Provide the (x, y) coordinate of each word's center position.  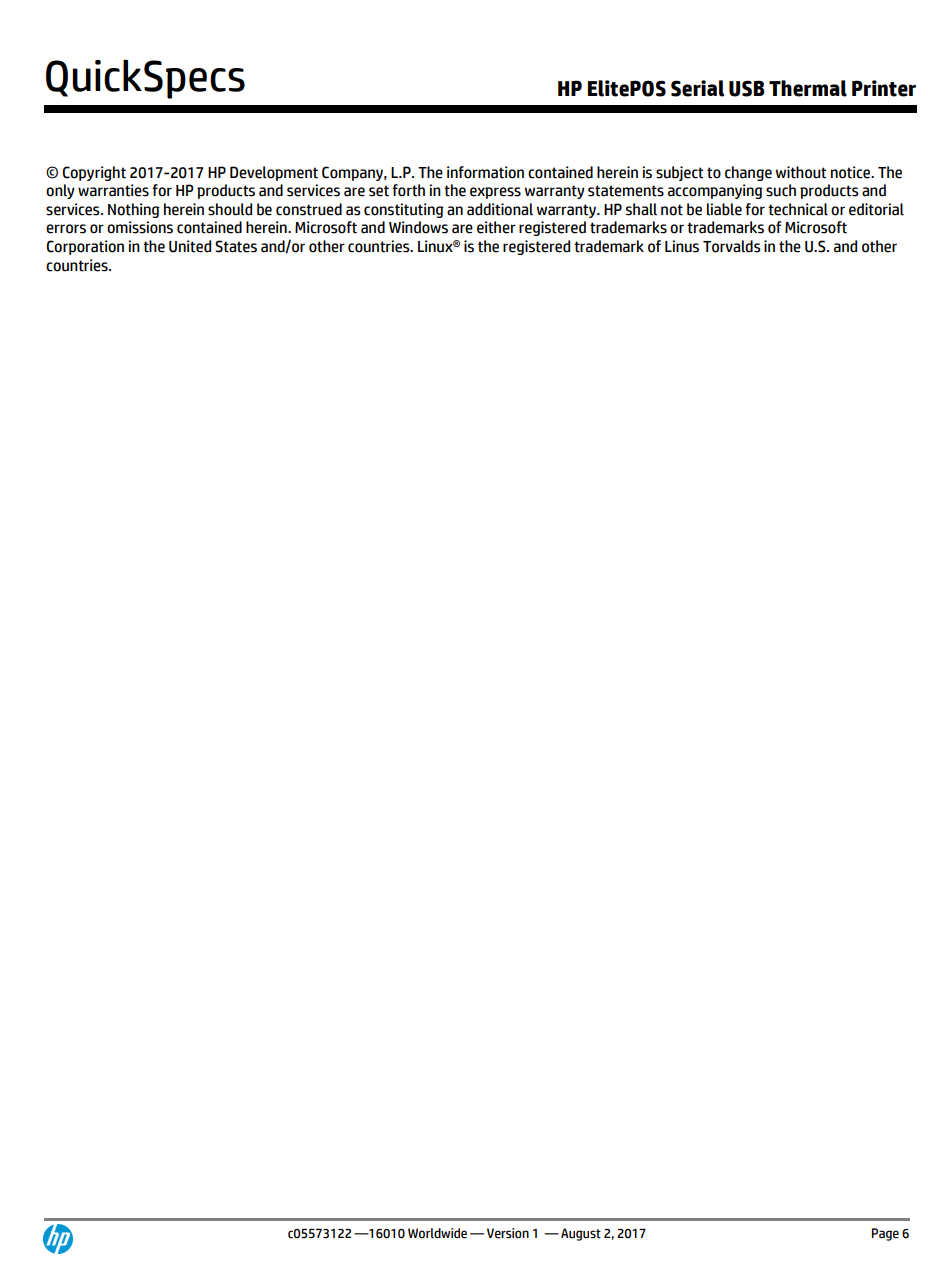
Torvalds (732, 246)
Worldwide (437, 1233)
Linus (682, 246)
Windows (418, 227)
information (485, 172)
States (236, 246)
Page (885, 1234)
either (496, 227)
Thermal (808, 88)
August (581, 1234)
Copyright (94, 173)
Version (508, 1233)
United (190, 246)
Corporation (85, 247)
